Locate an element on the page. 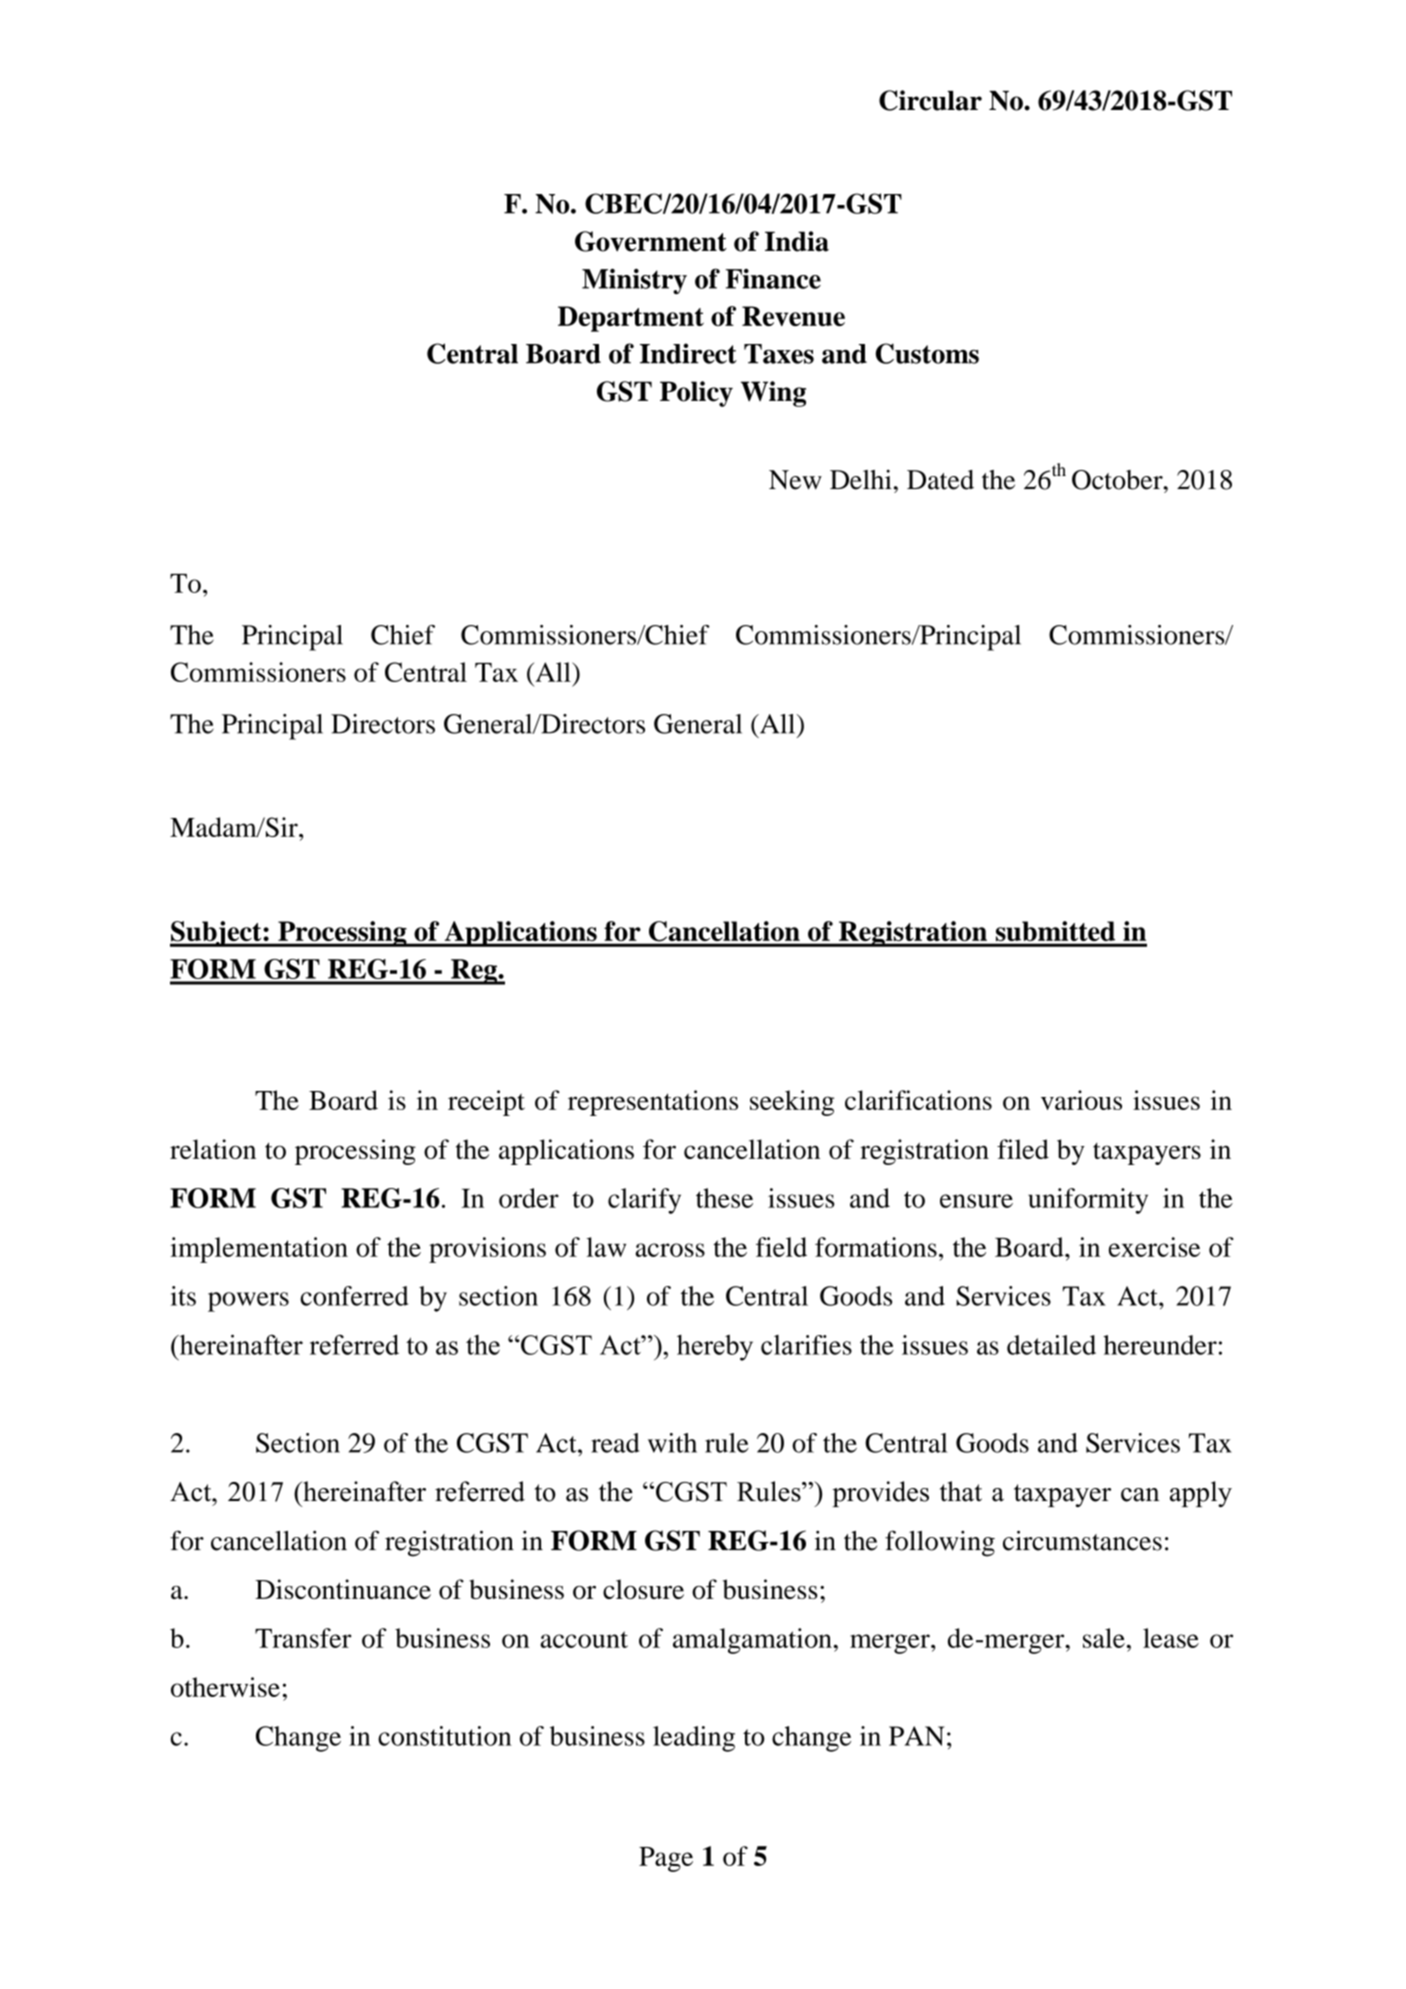 The height and width of the image is (1989, 1406). New is located at coordinates (795, 480).
